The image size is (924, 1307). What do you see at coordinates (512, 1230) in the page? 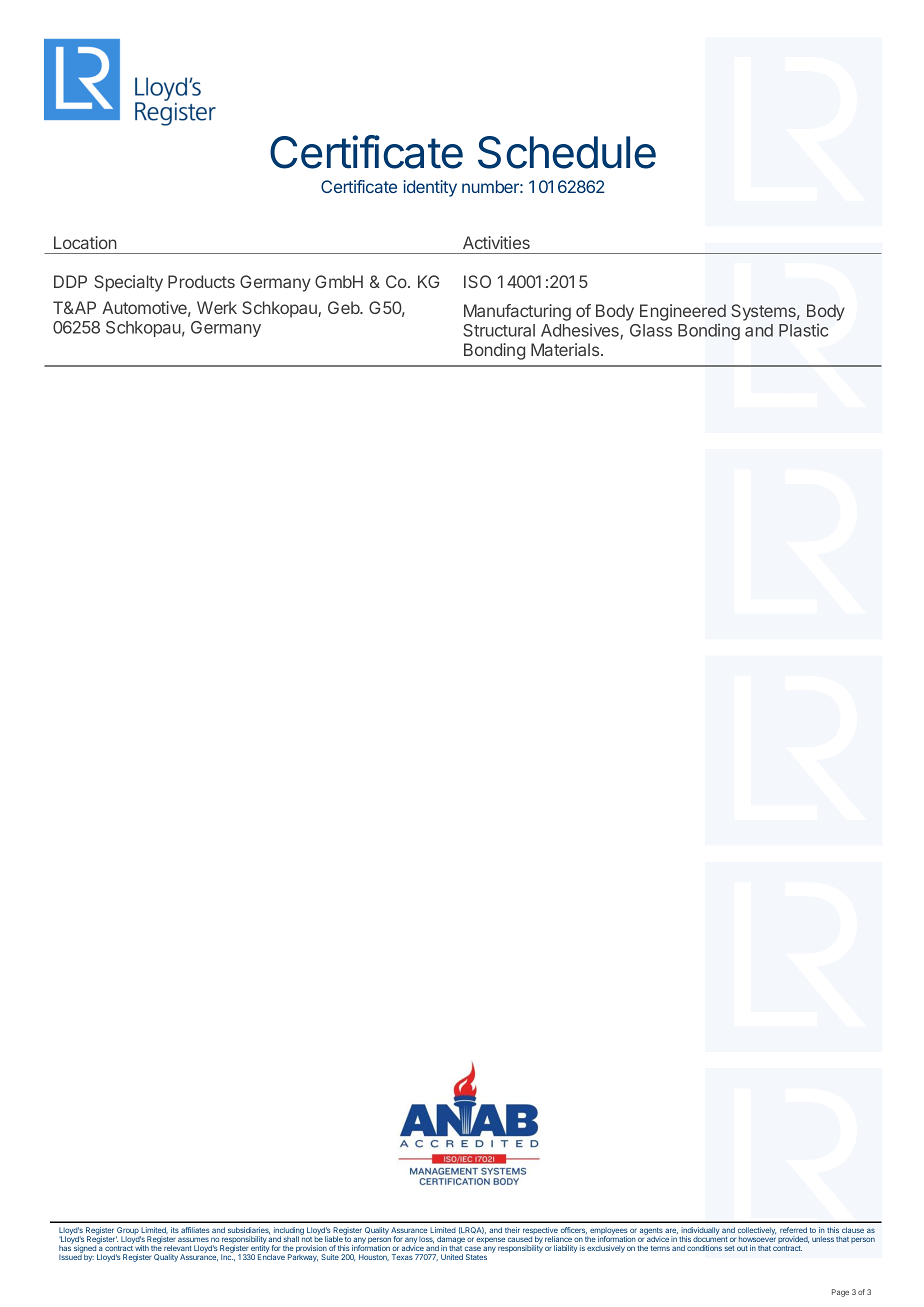
I see `their` at bounding box center [512, 1230].
